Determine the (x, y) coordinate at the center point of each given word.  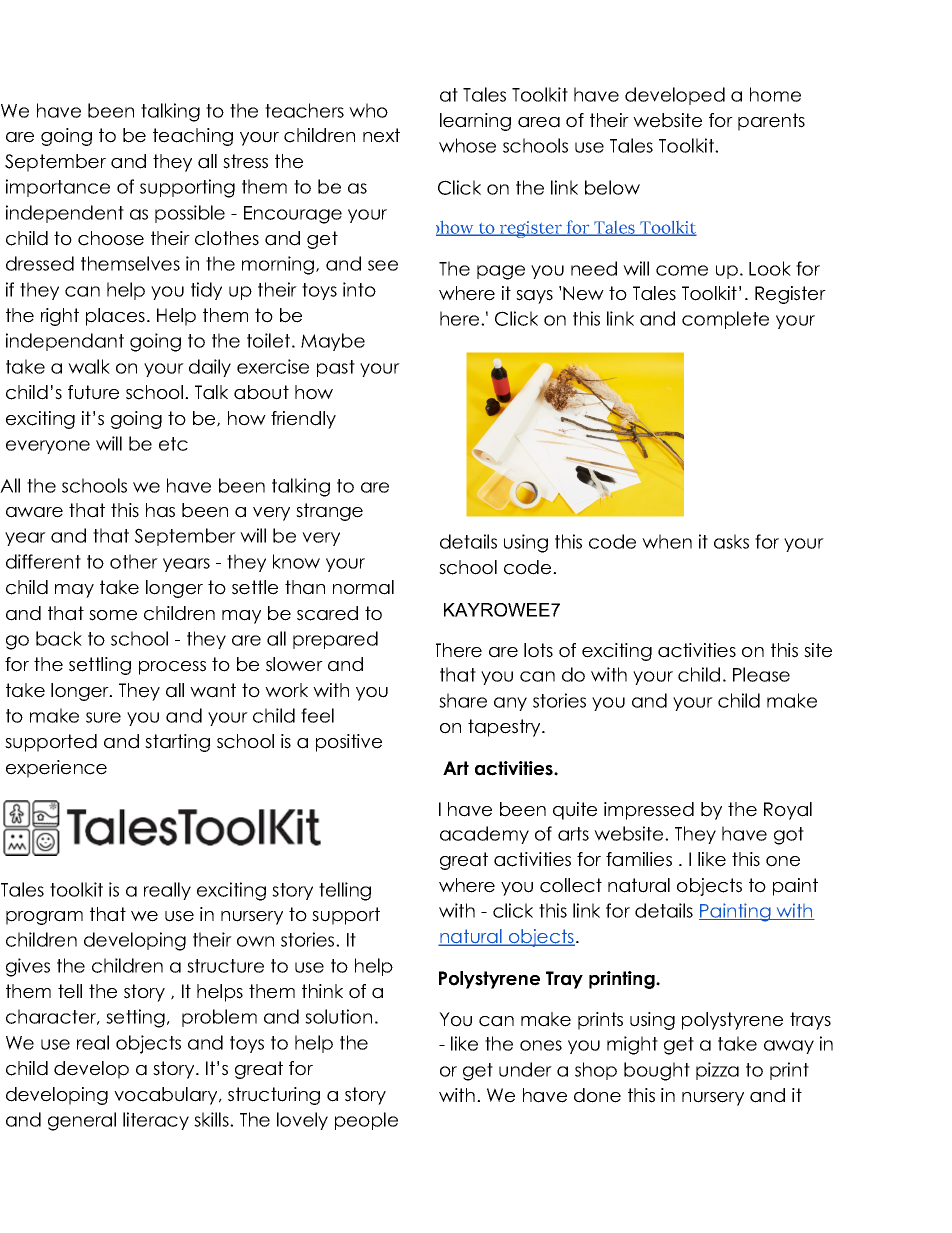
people (366, 1121)
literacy (156, 1121)
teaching (193, 137)
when (667, 541)
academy (484, 835)
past (336, 368)
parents (771, 122)
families (639, 859)
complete (725, 320)
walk (89, 366)
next (381, 135)
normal (363, 587)
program (44, 918)
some (113, 615)
